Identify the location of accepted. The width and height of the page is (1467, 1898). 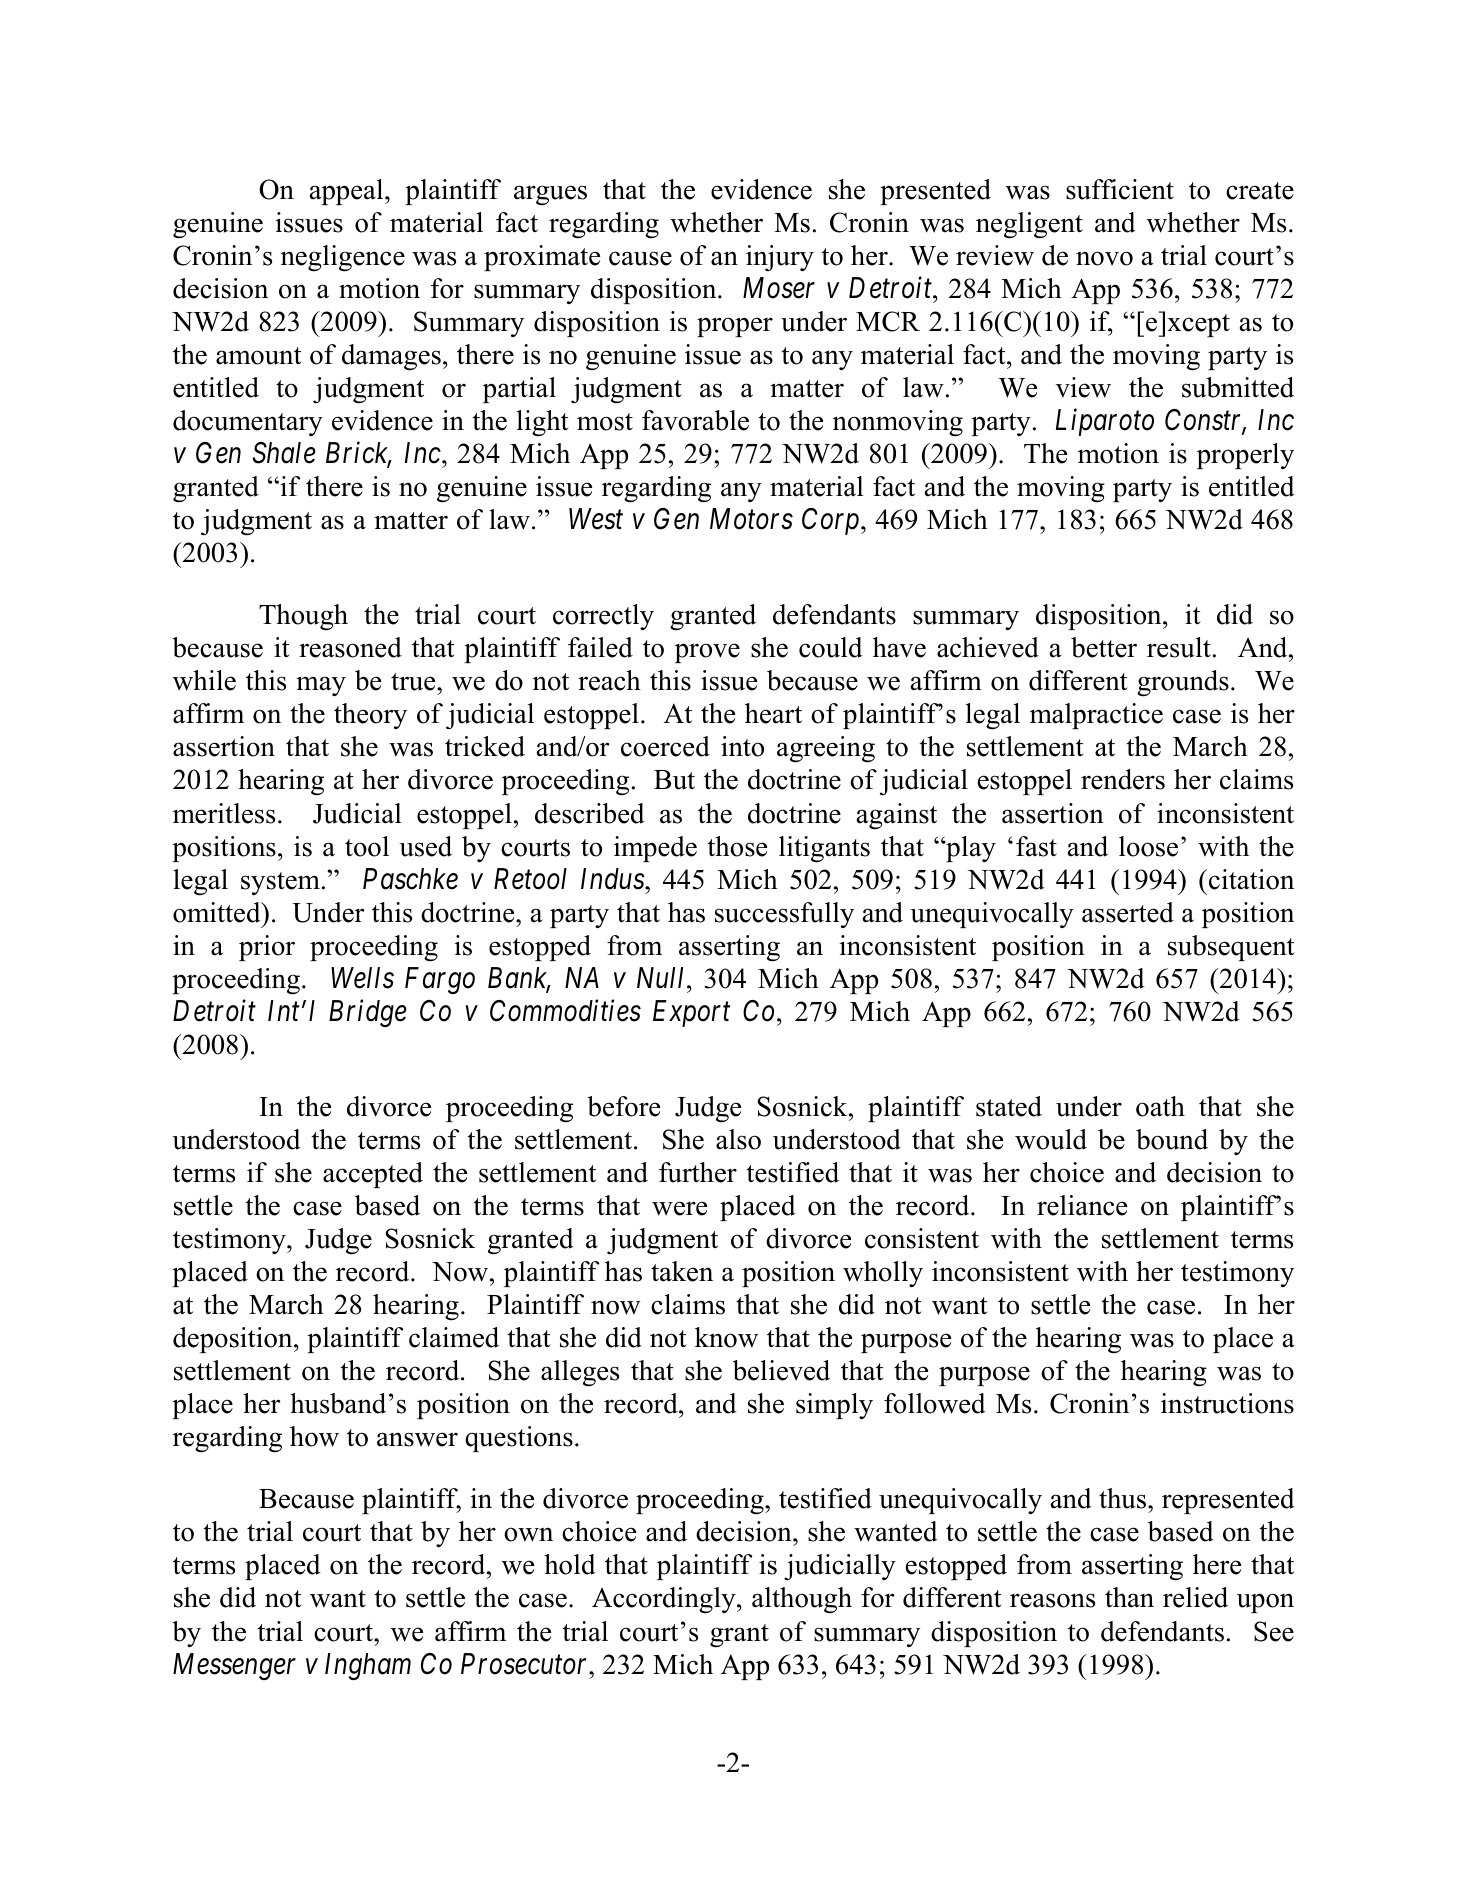
(373, 1175).
